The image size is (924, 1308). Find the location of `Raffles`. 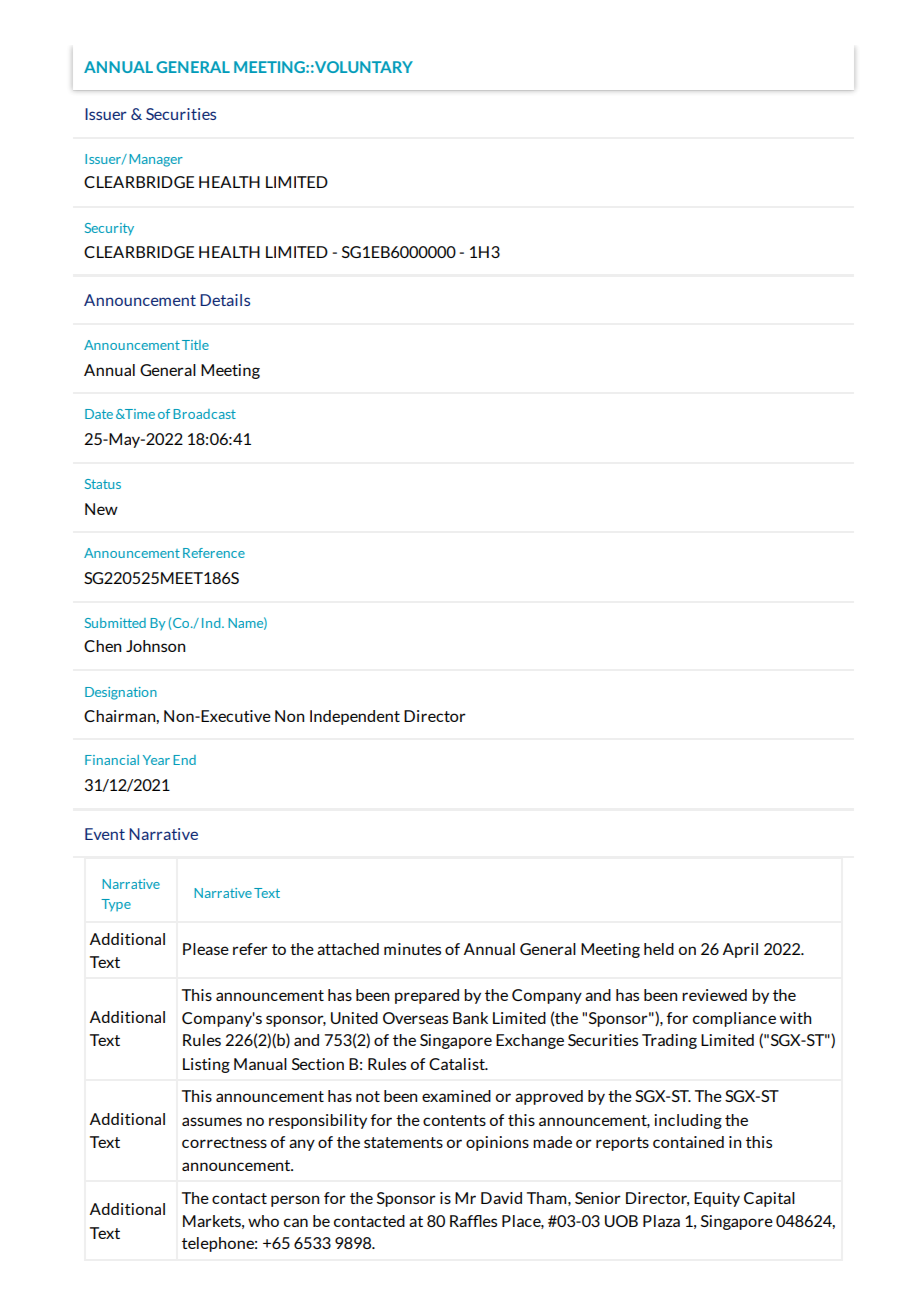

Raffles is located at coordinates (473, 1221).
